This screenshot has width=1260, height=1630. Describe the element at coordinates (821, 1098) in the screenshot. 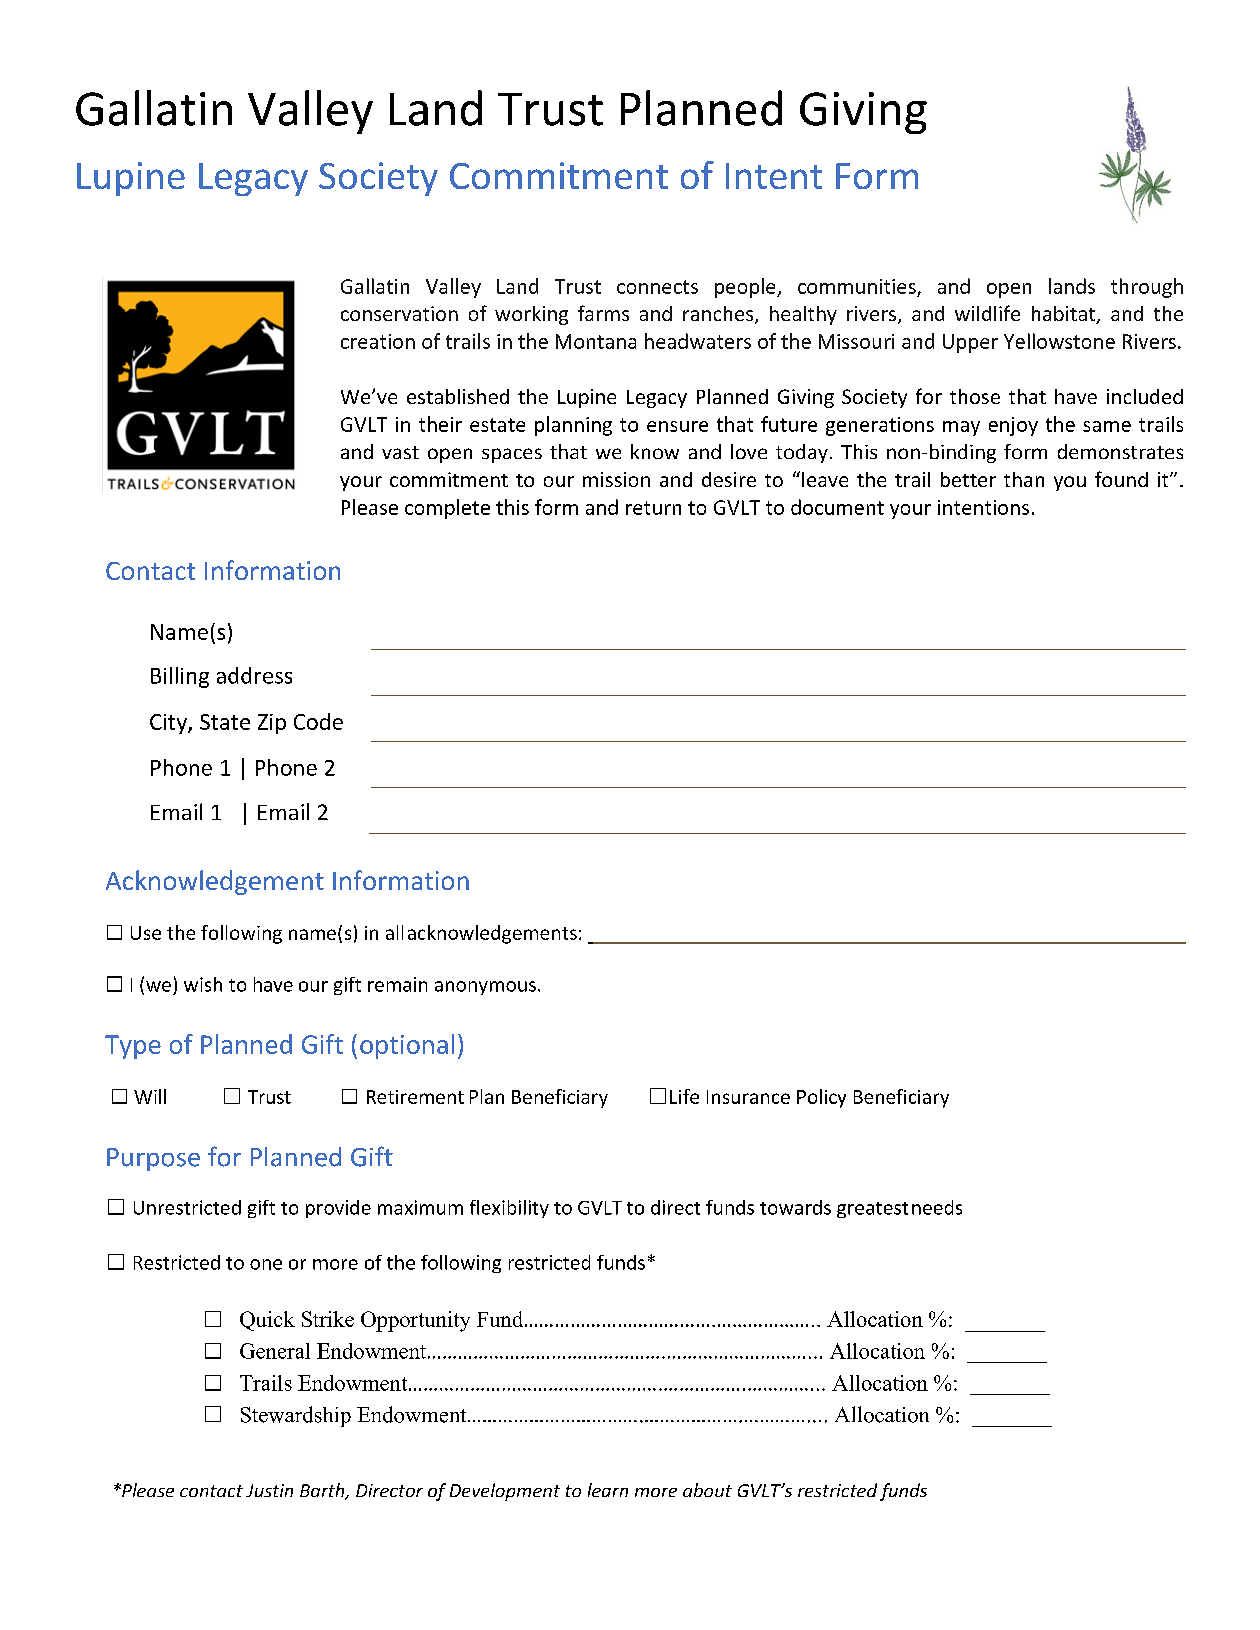

I see `Policy` at that location.
